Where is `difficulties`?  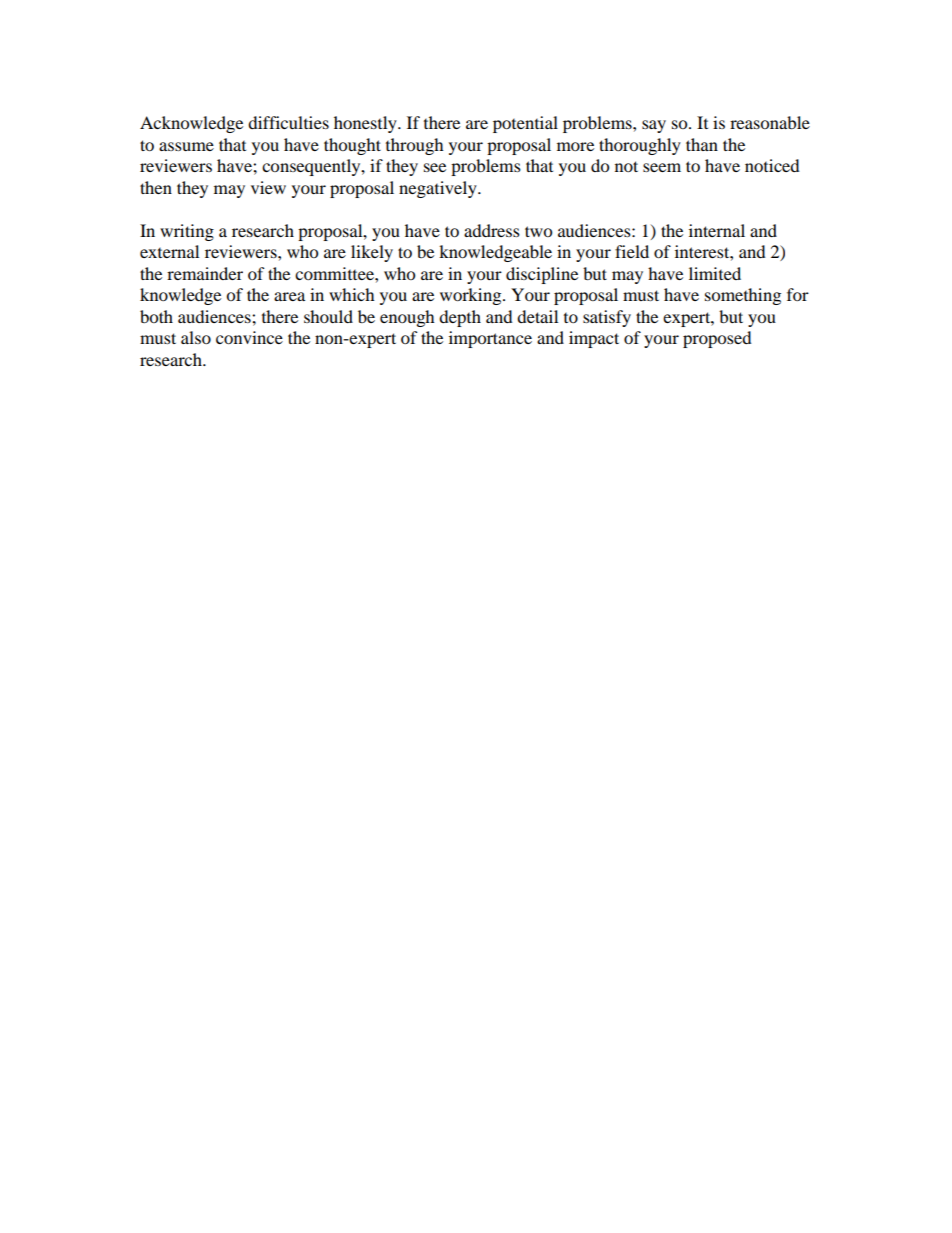
difficulties is located at coordinates (288, 122).
